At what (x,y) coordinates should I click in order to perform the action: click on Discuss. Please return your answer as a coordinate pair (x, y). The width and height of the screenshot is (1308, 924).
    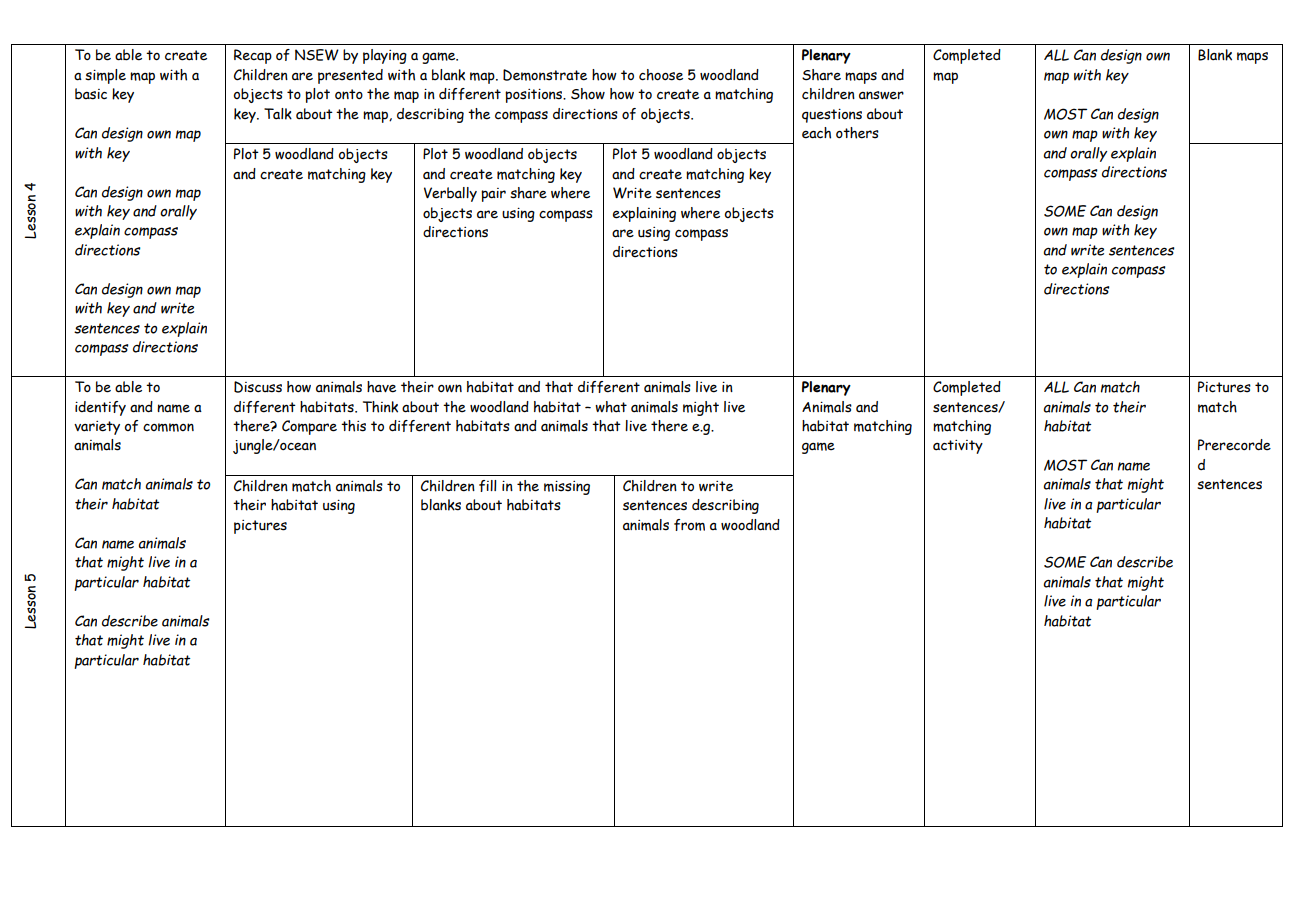
    Looking at the image, I should click on (258, 387).
